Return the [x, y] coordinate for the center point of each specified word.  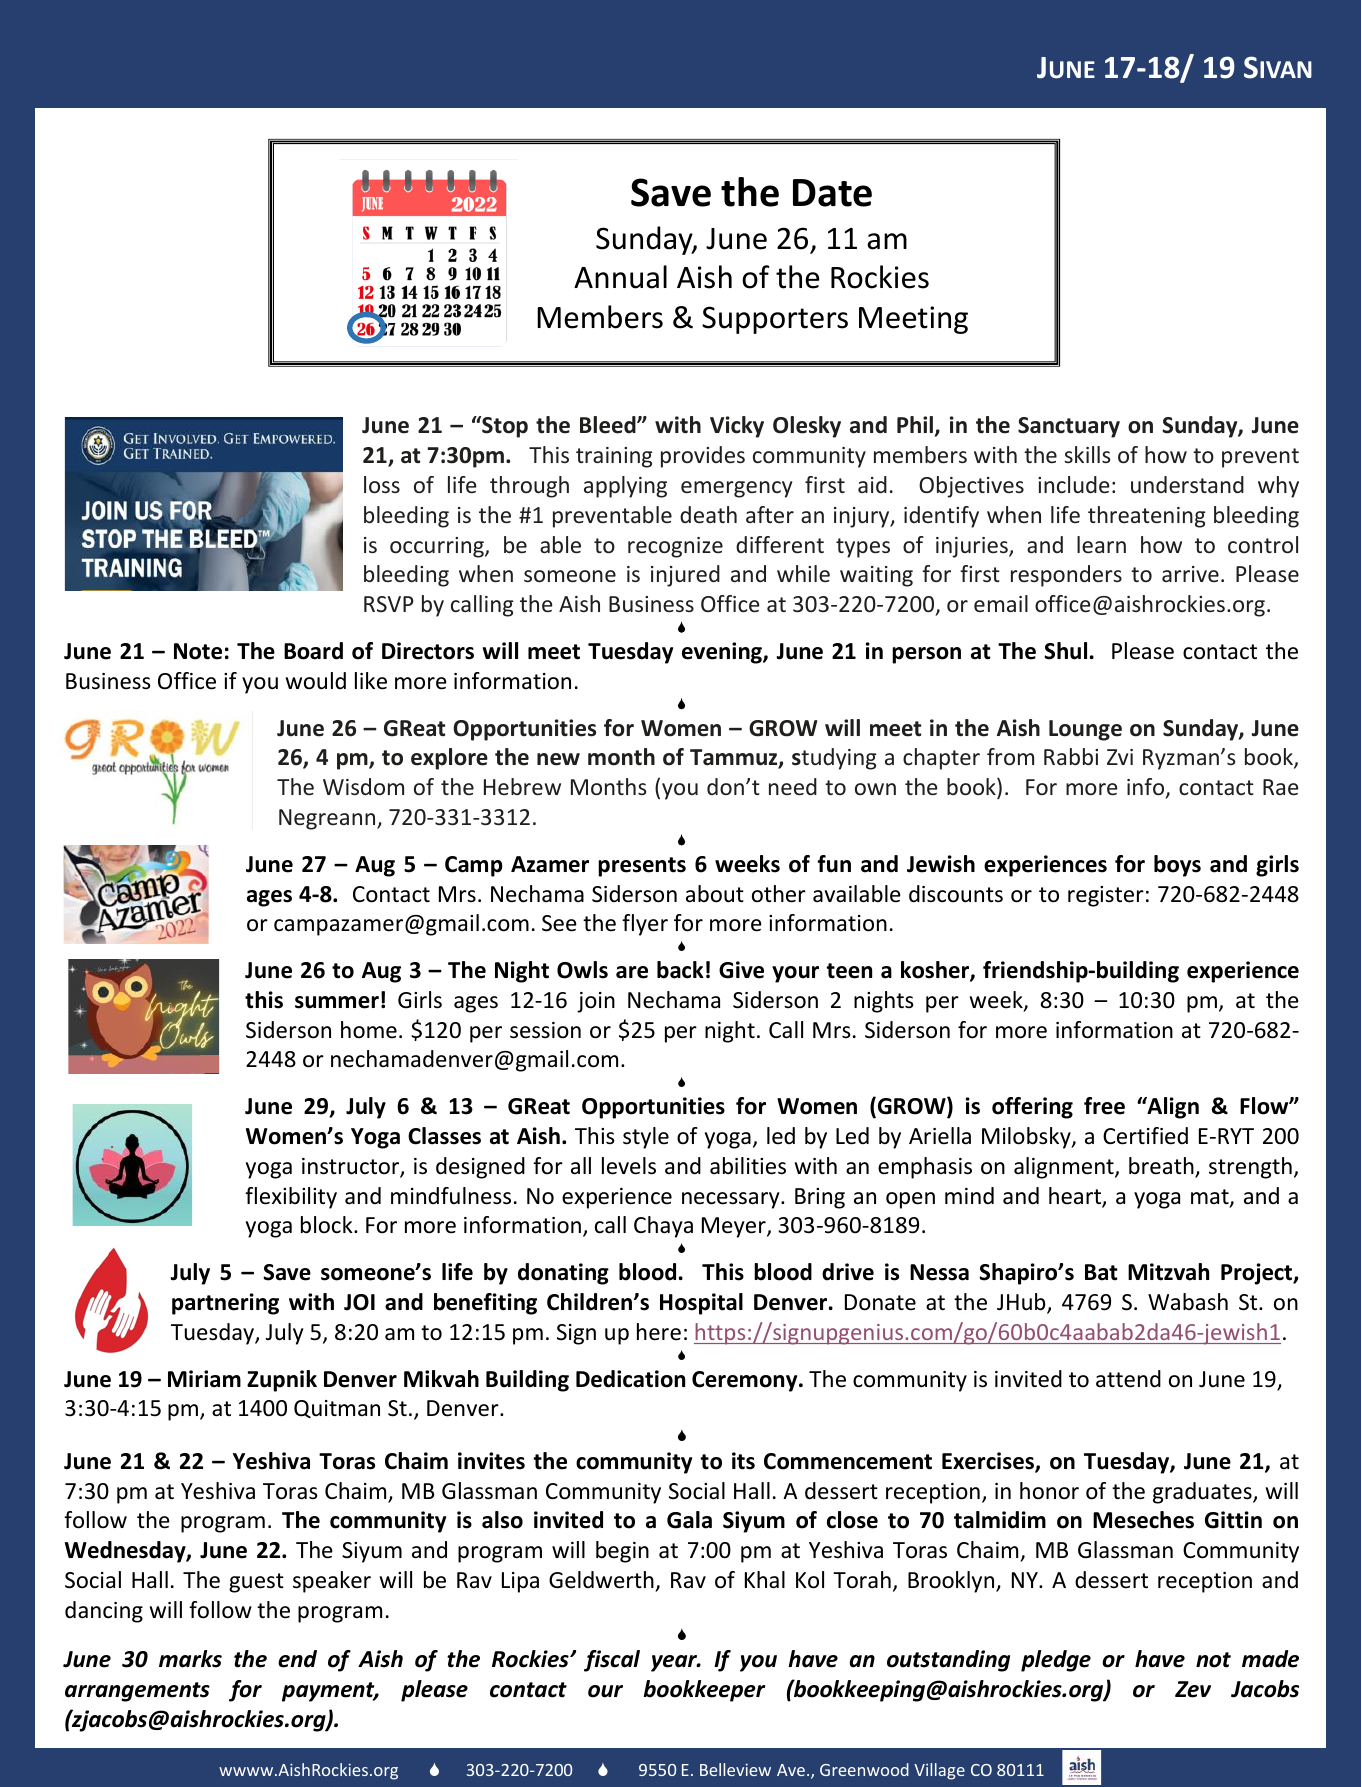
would [316, 681]
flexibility [291, 1198]
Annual [620, 277]
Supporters [775, 320]
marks [190, 1659]
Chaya [663, 1227]
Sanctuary [1069, 427]
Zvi [1120, 757]
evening [723, 653]
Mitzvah [1168, 1272]
